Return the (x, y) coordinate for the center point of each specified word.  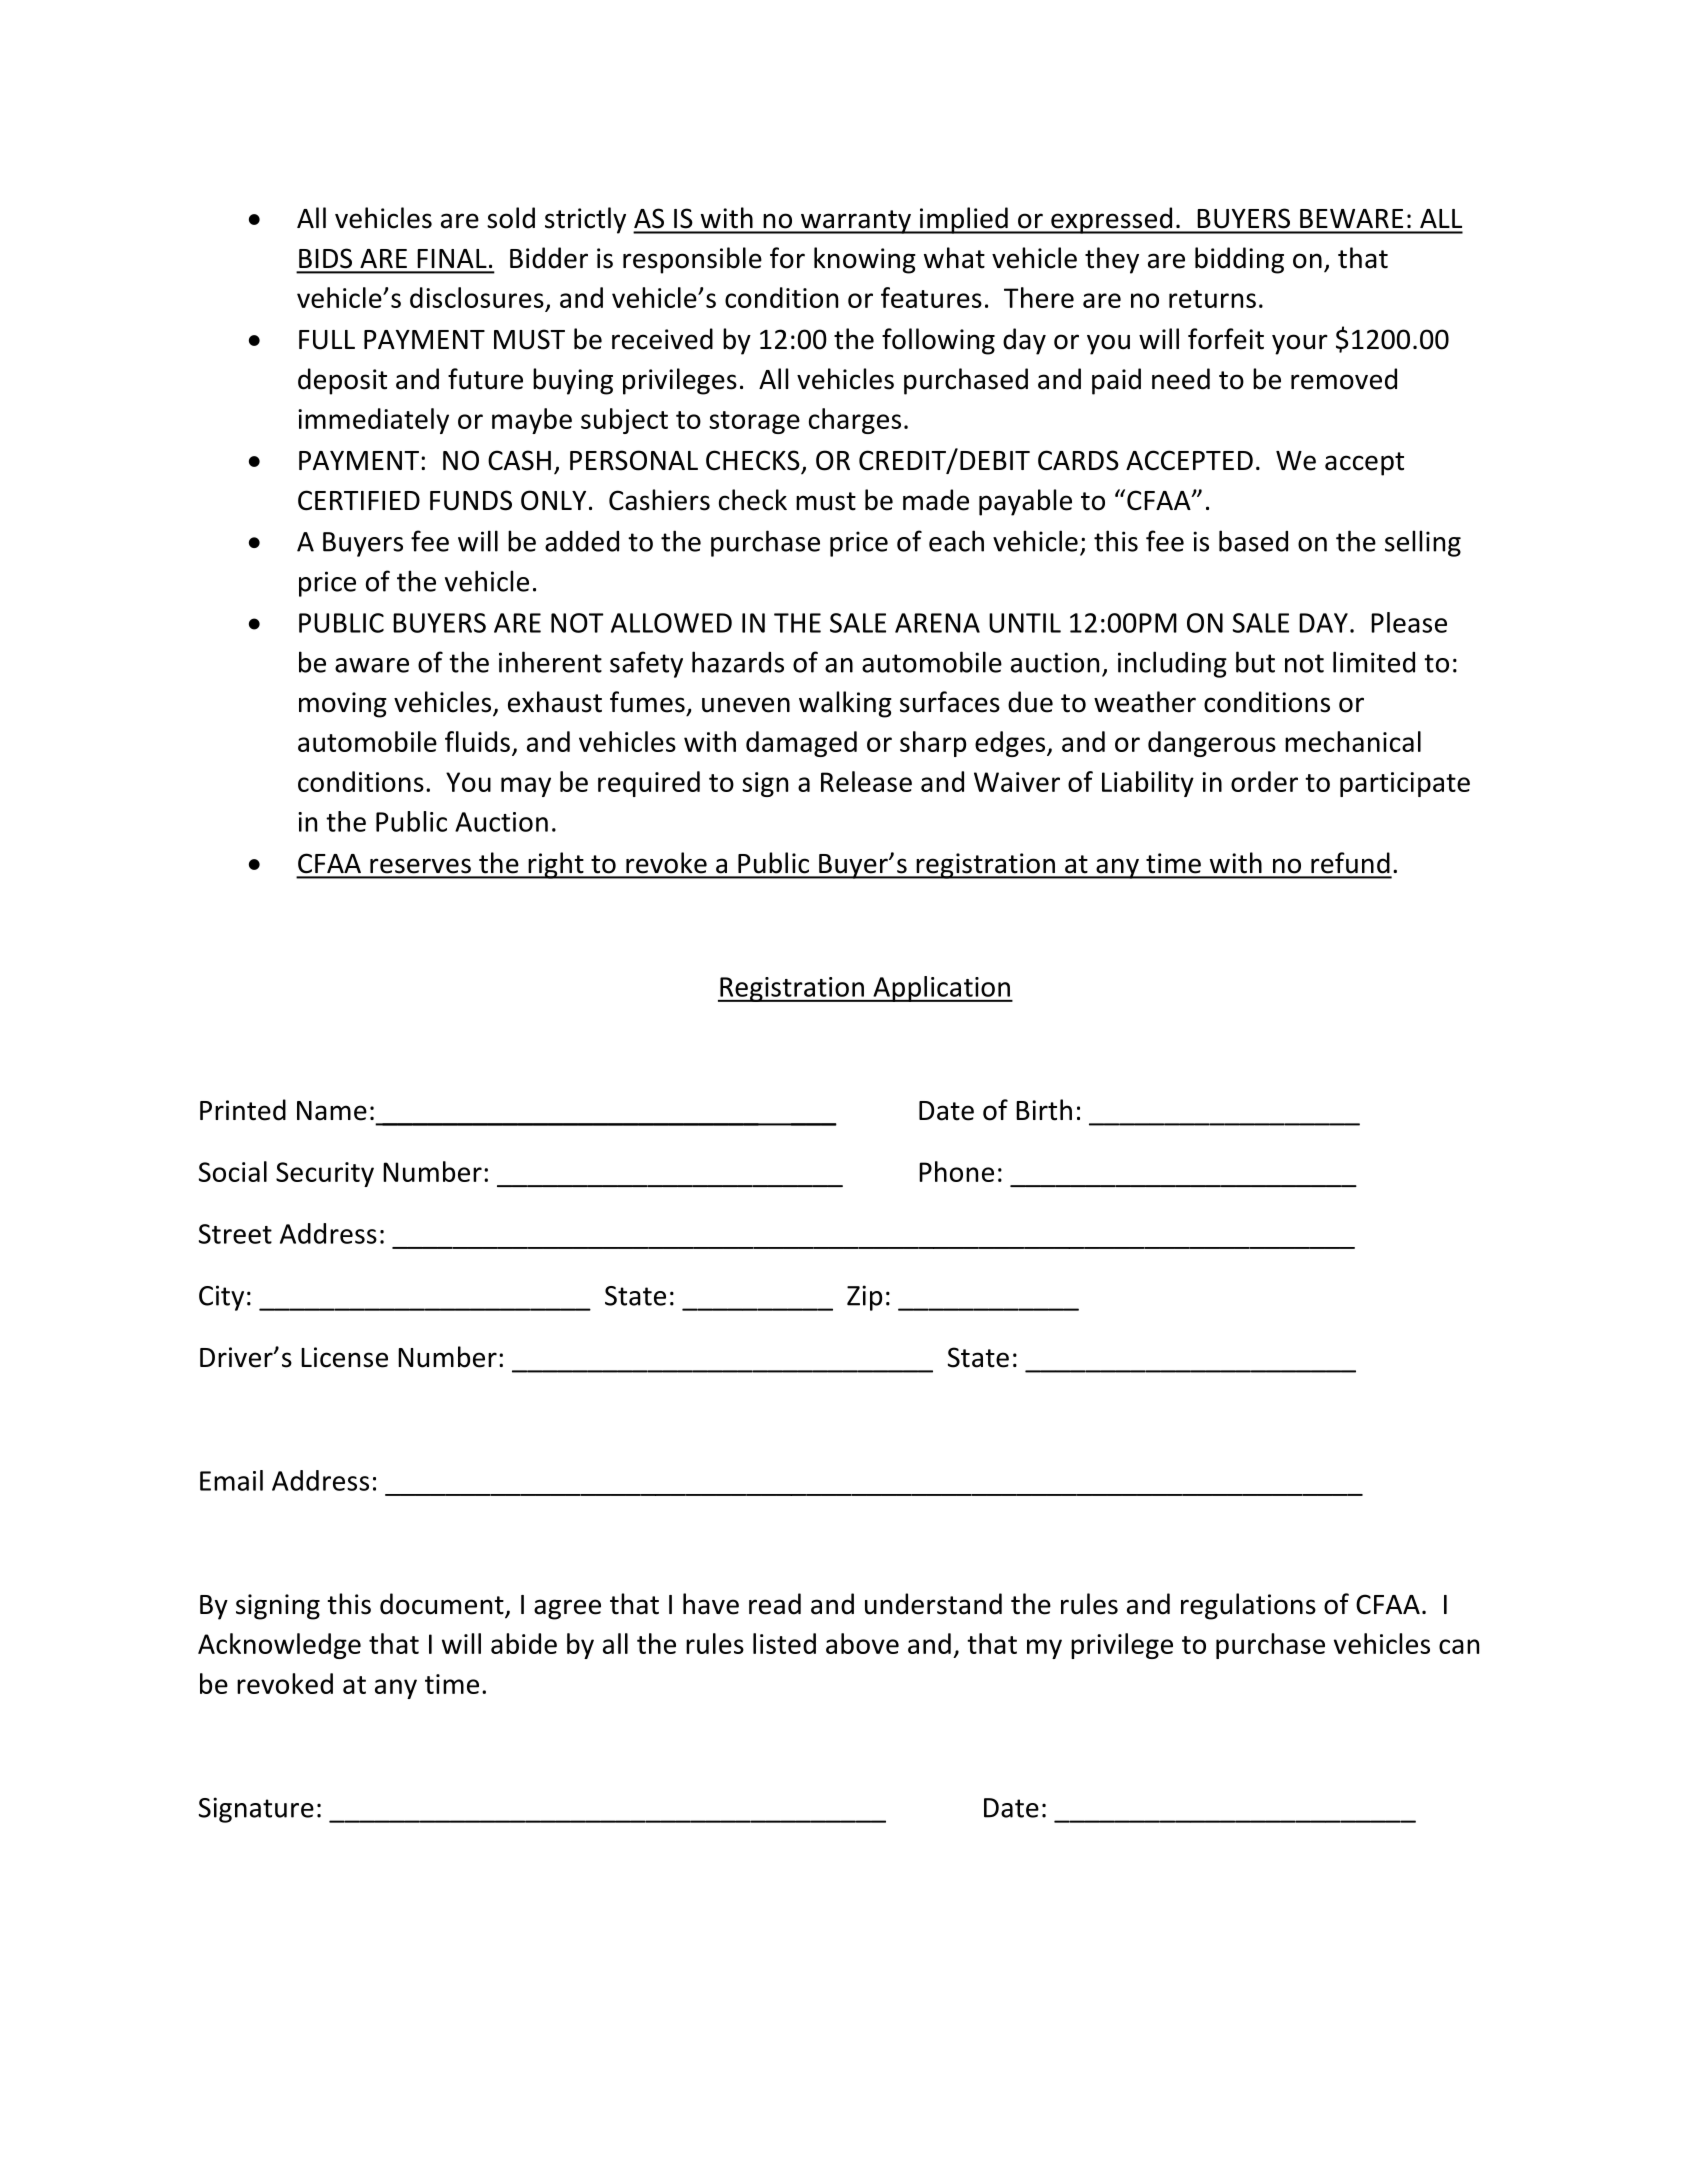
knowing (865, 260)
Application (941, 989)
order (1264, 781)
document (443, 1605)
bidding (1239, 260)
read (775, 1604)
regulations (1248, 1606)
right (556, 865)
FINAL (452, 258)
